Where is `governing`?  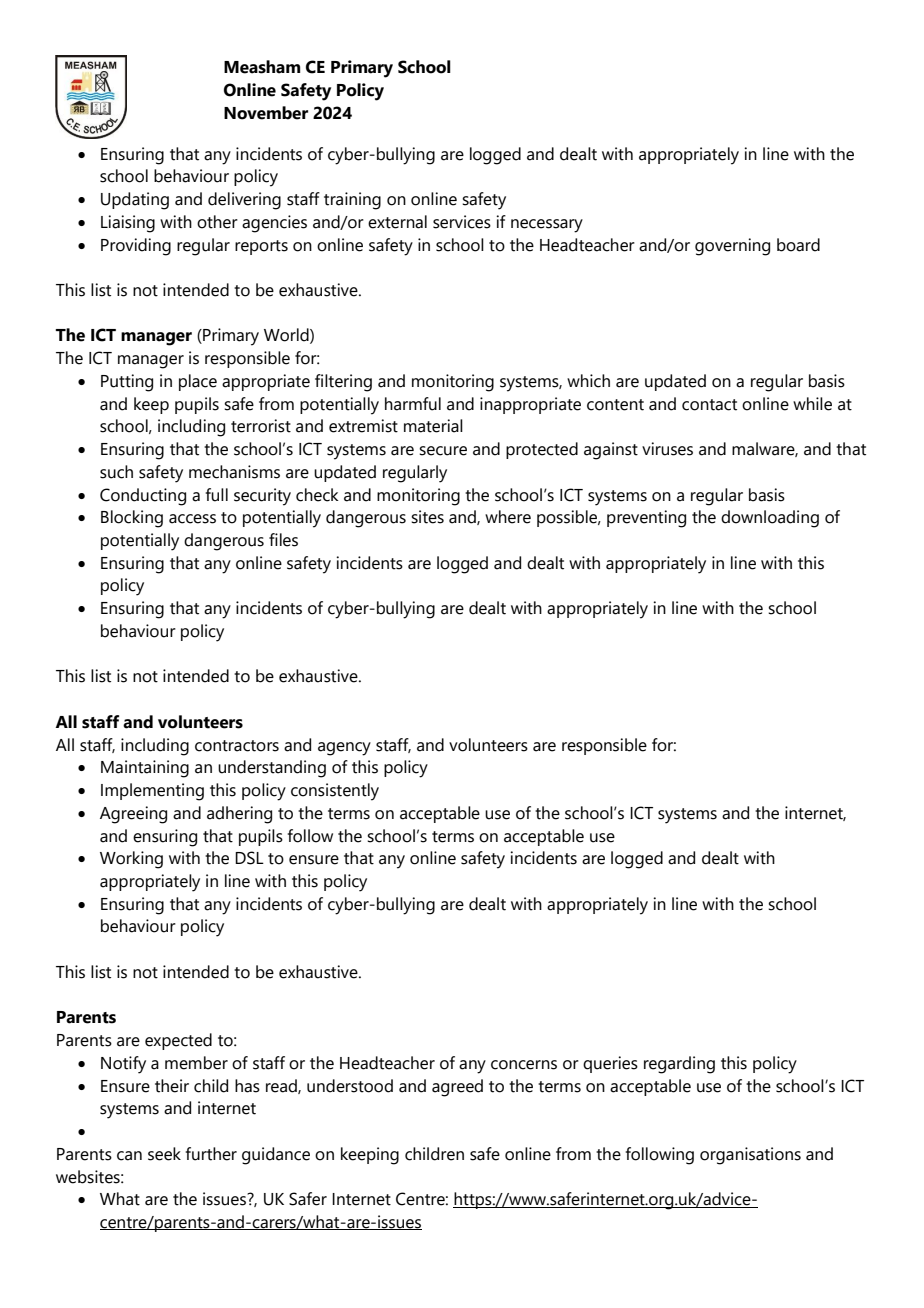 governing is located at coordinates (732, 247).
